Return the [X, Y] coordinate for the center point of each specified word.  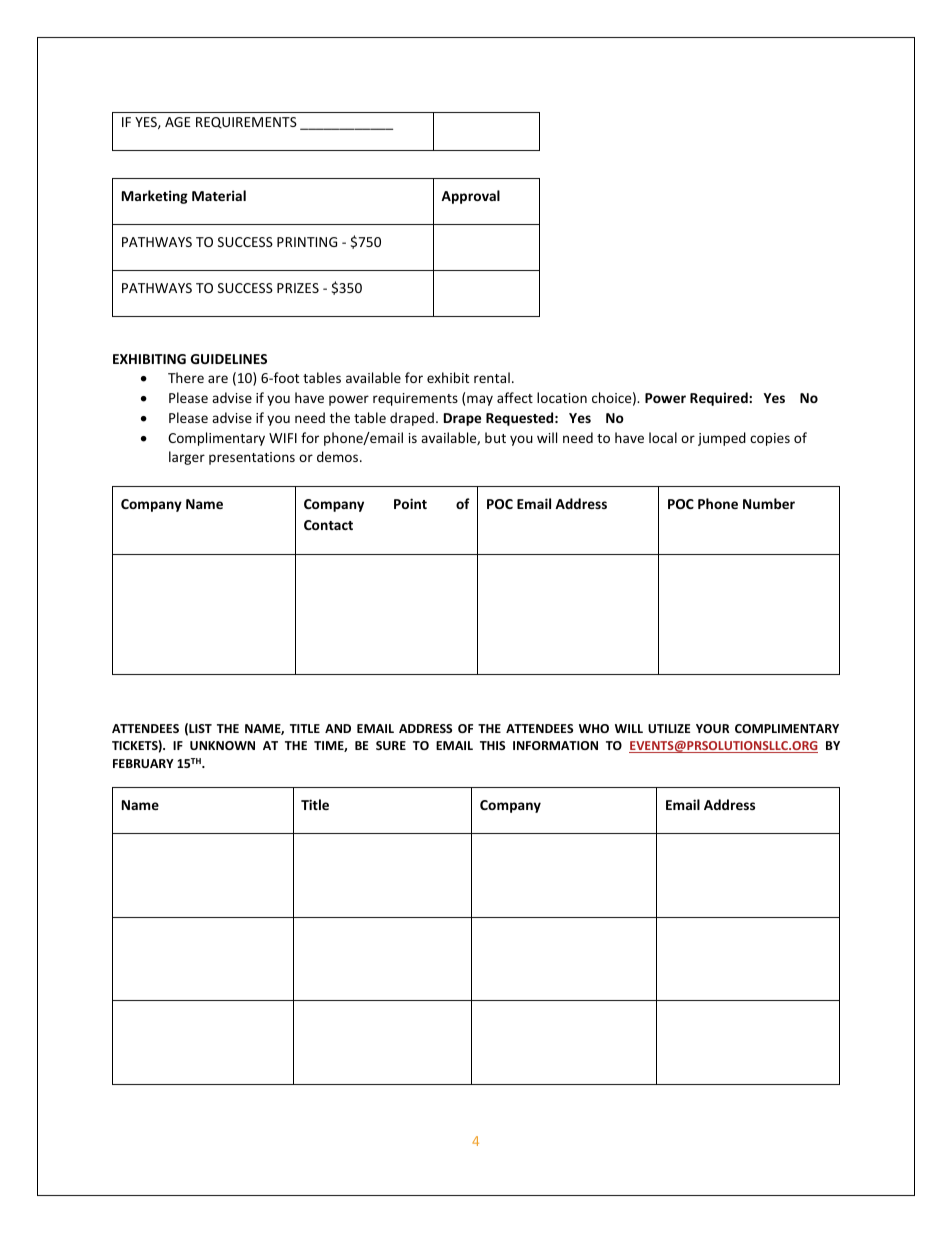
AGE [178, 122]
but [495, 437]
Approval [470, 197]
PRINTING [307, 242]
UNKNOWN [222, 745]
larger [187, 458]
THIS [492, 745]
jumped [722, 439]
